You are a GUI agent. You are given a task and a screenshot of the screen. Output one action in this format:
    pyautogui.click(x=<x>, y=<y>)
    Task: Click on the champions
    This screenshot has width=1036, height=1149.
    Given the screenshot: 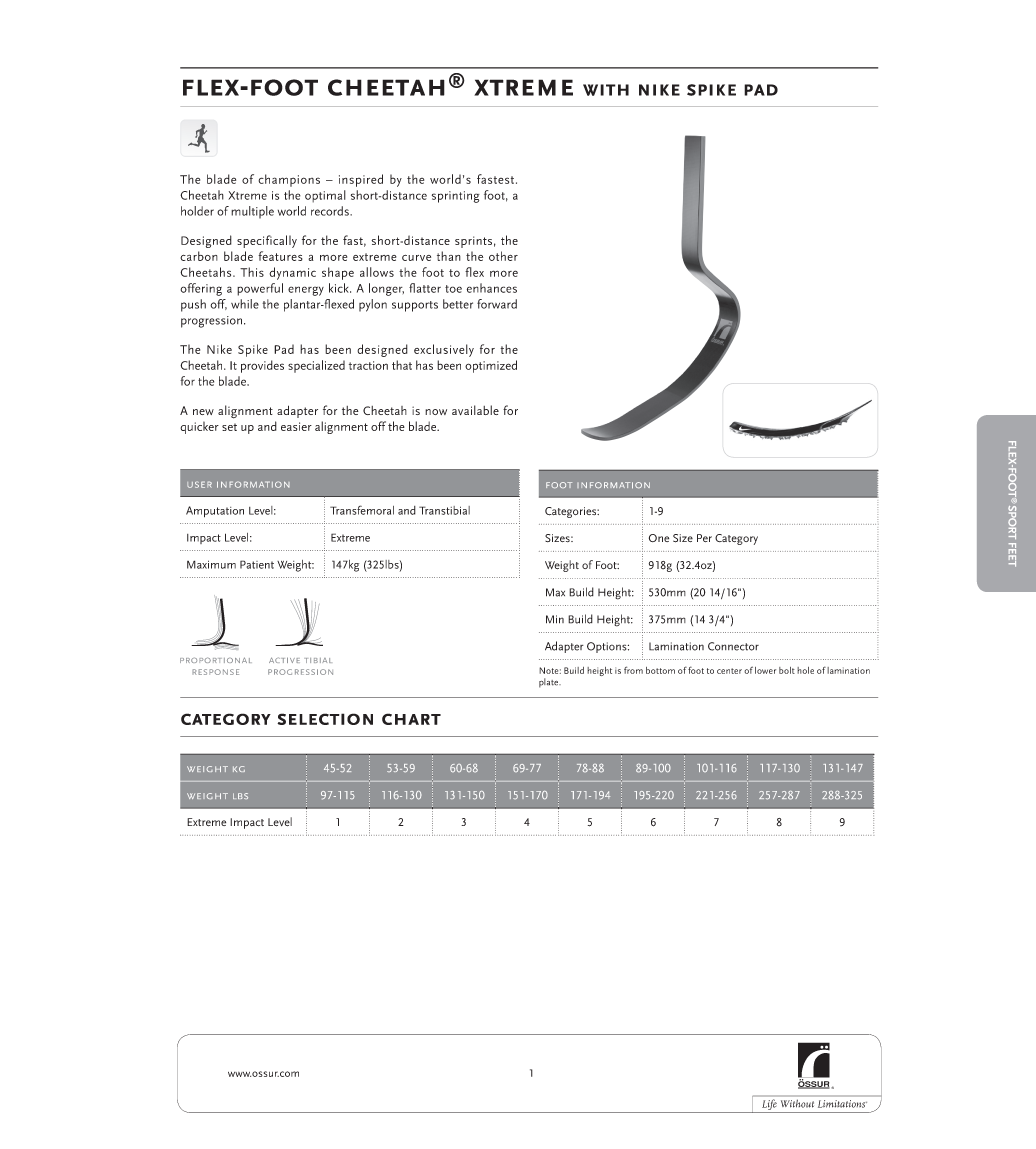 What is the action you would take?
    pyautogui.click(x=289, y=180)
